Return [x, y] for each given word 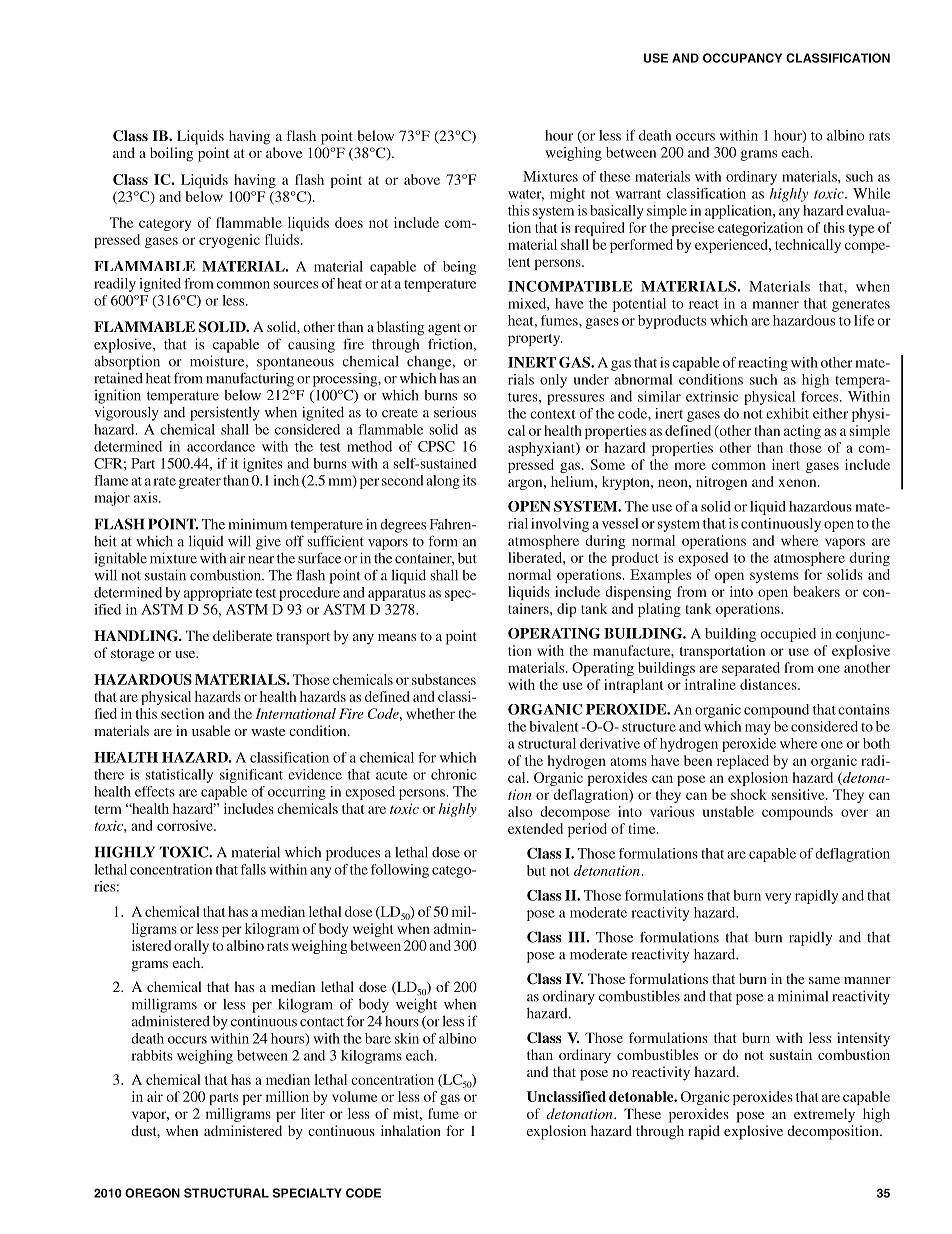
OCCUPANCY [742, 58]
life [864, 320]
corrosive [186, 825]
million [287, 1096]
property [535, 340]
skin [407, 1038]
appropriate [218, 594]
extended [535, 828]
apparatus [397, 595]
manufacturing [250, 379]
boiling [171, 154]
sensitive [799, 794]
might [567, 195]
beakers [816, 591]
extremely [824, 1115]
